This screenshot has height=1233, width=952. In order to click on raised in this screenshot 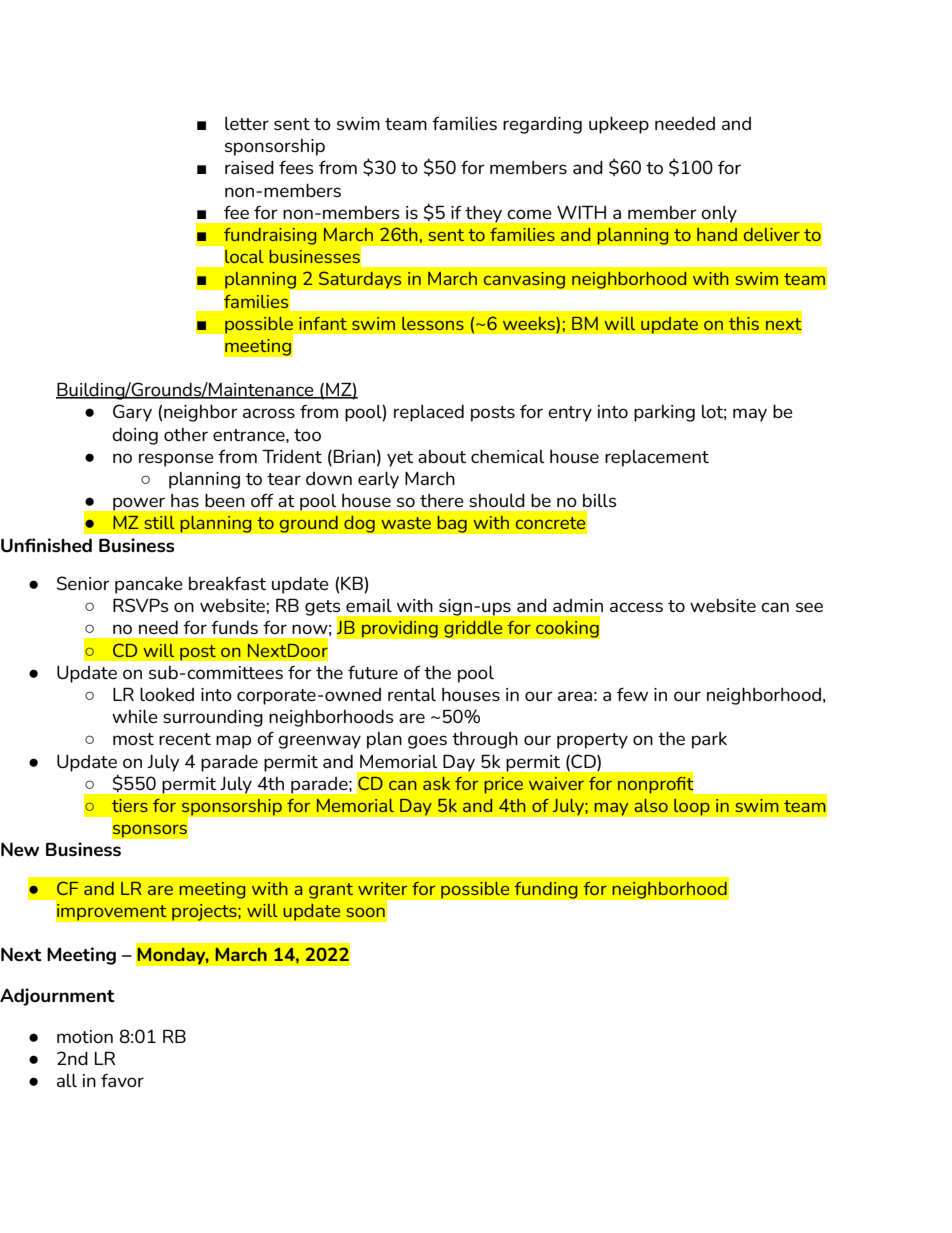, I will do `click(249, 167)`.
